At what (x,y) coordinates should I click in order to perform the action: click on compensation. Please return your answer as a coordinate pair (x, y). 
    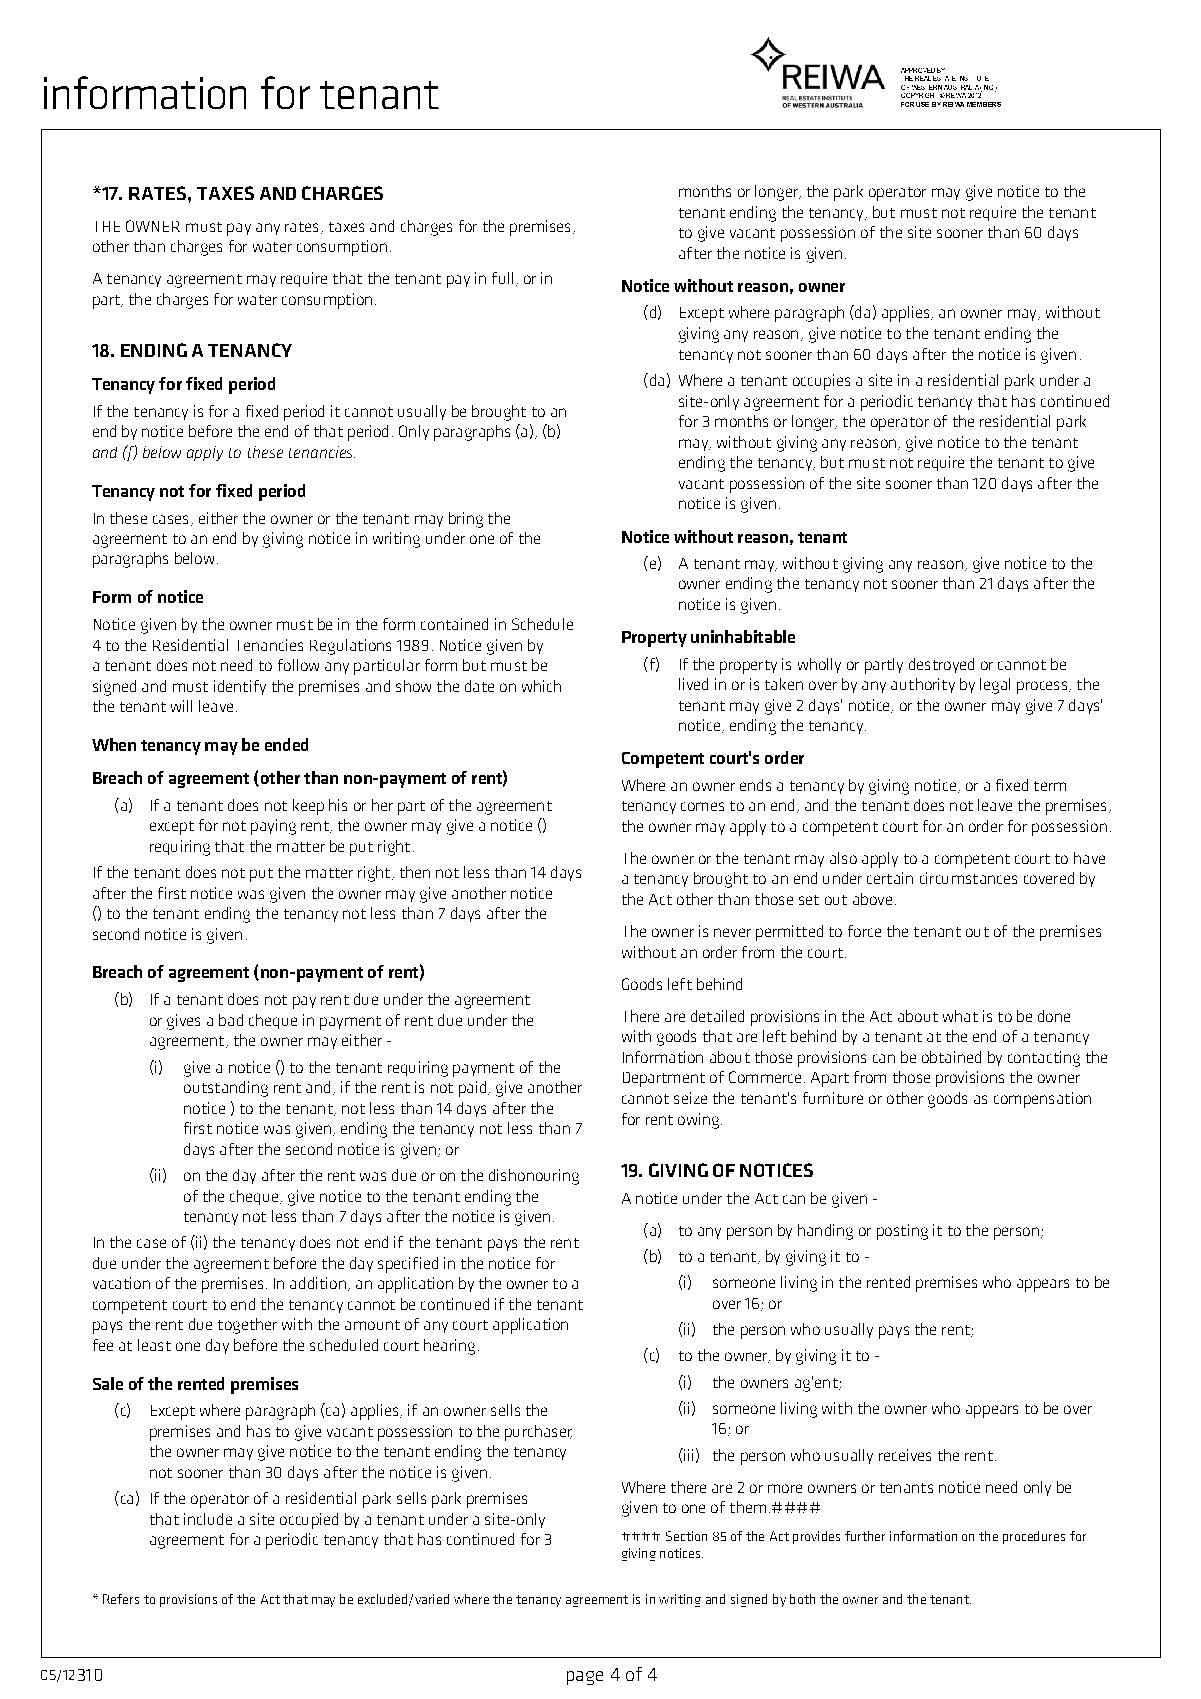
    Looking at the image, I should click on (1042, 1100).
